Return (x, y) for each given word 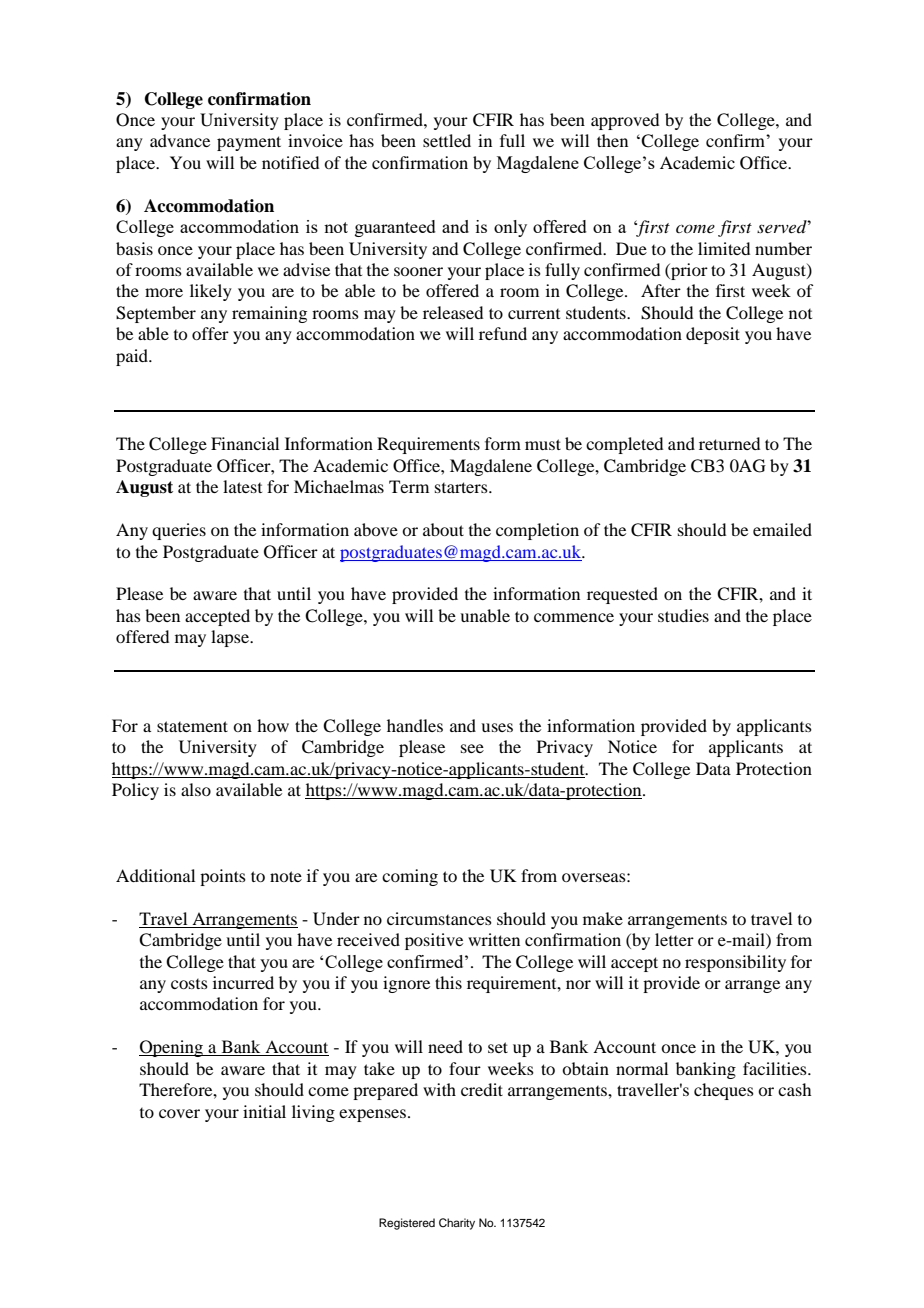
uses (497, 727)
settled (447, 140)
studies (683, 615)
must (543, 444)
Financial (245, 443)
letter (674, 939)
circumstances (439, 918)
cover (179, 1113)
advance (180, 140)
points (223, 877)
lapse (231, 638)
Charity (457, 1224)
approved (625, 121)
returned (729, 443)
